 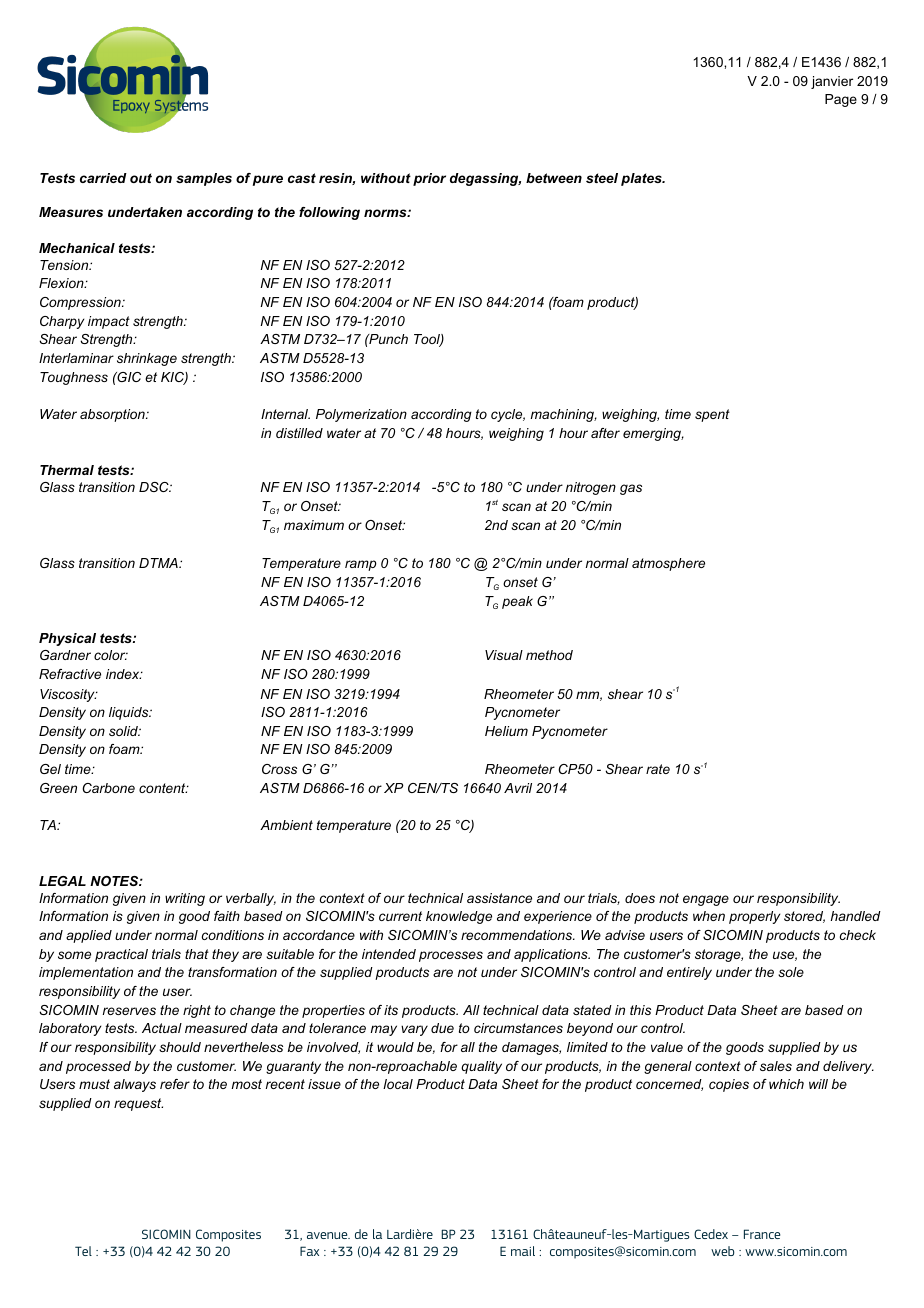 What do you see at coordinates (523, 1251) in the image?
I see `mail` at bounding box center [523, 1251].
